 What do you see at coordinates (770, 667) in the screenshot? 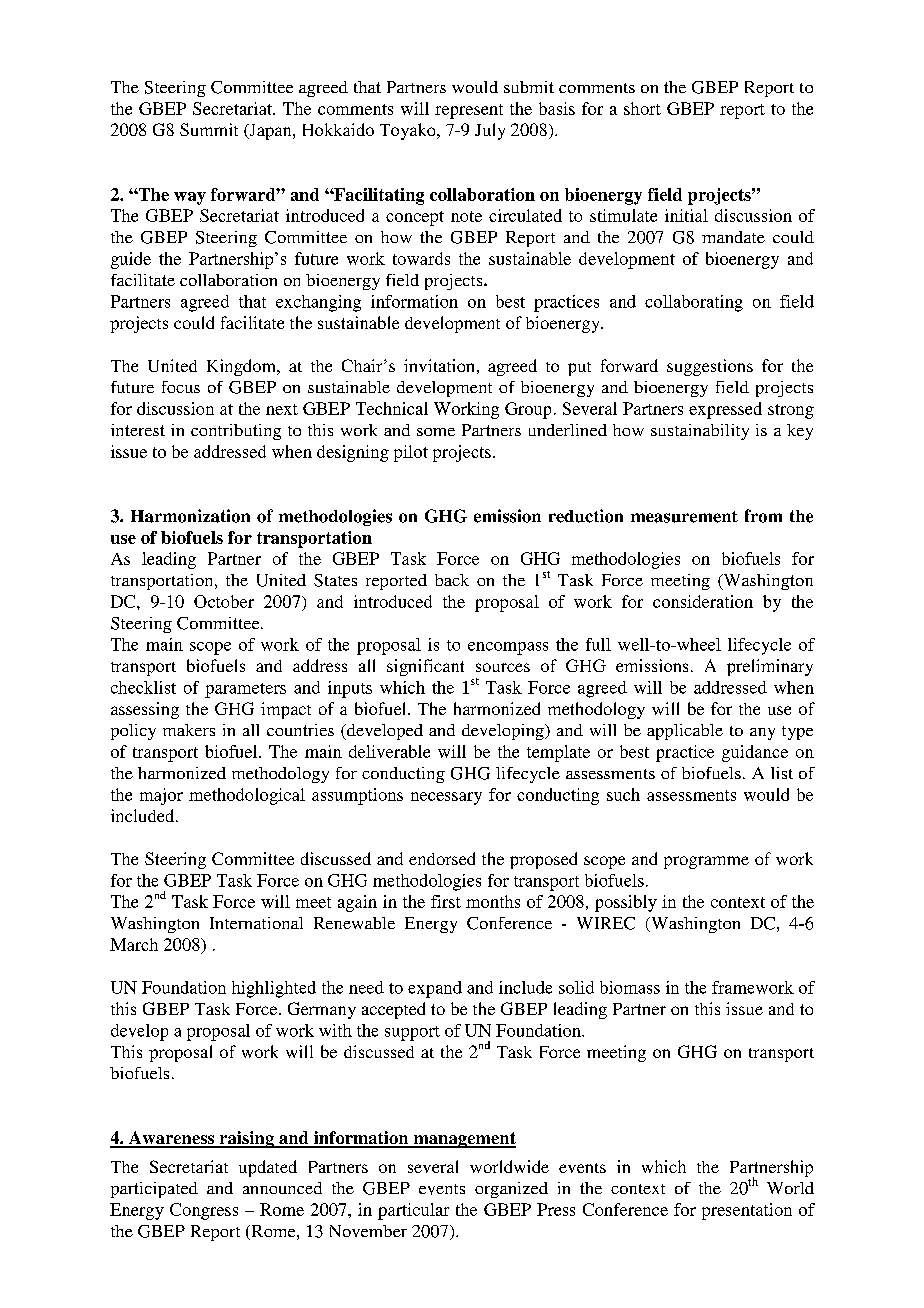
I see `preliminary` at bounding box center [770, 667].
